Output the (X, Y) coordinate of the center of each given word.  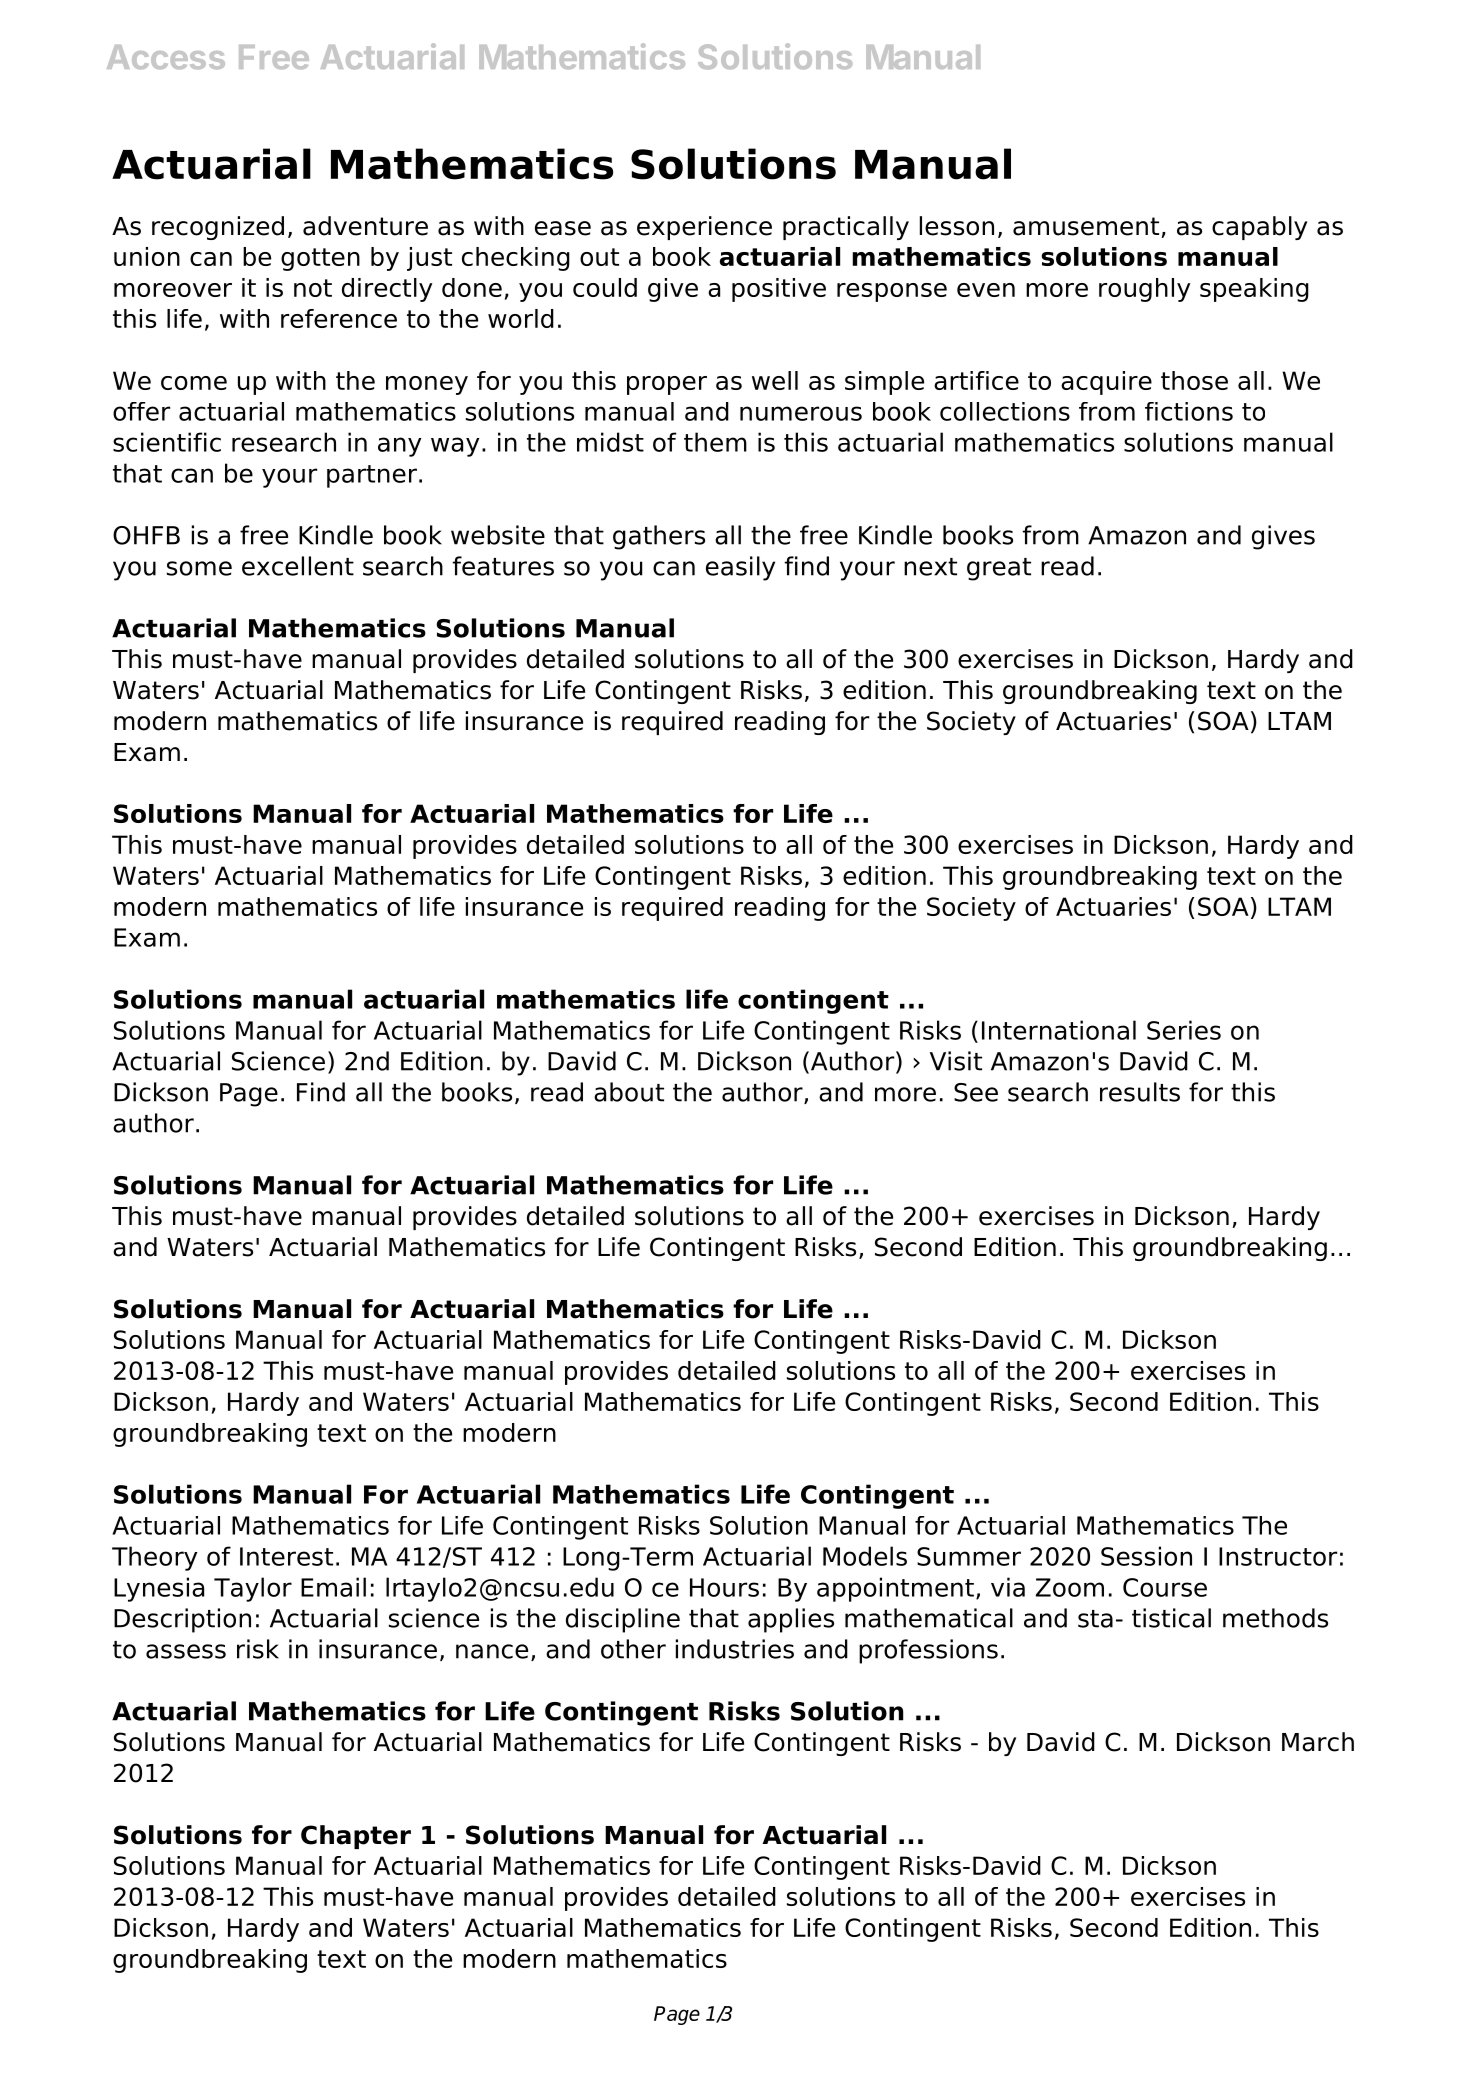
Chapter (356, 1837)
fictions (1189, 411)
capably (1259, 228)
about (629, 1092)
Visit (956, 1061)
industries (735, 1649)
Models (865, 1556)
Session (1146, 1556)
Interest (286, 1556)
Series (1184, 1030)
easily (740, 568)
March (1318, 1742)
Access (166, 57)
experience (704, 228)
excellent (298, 566)
